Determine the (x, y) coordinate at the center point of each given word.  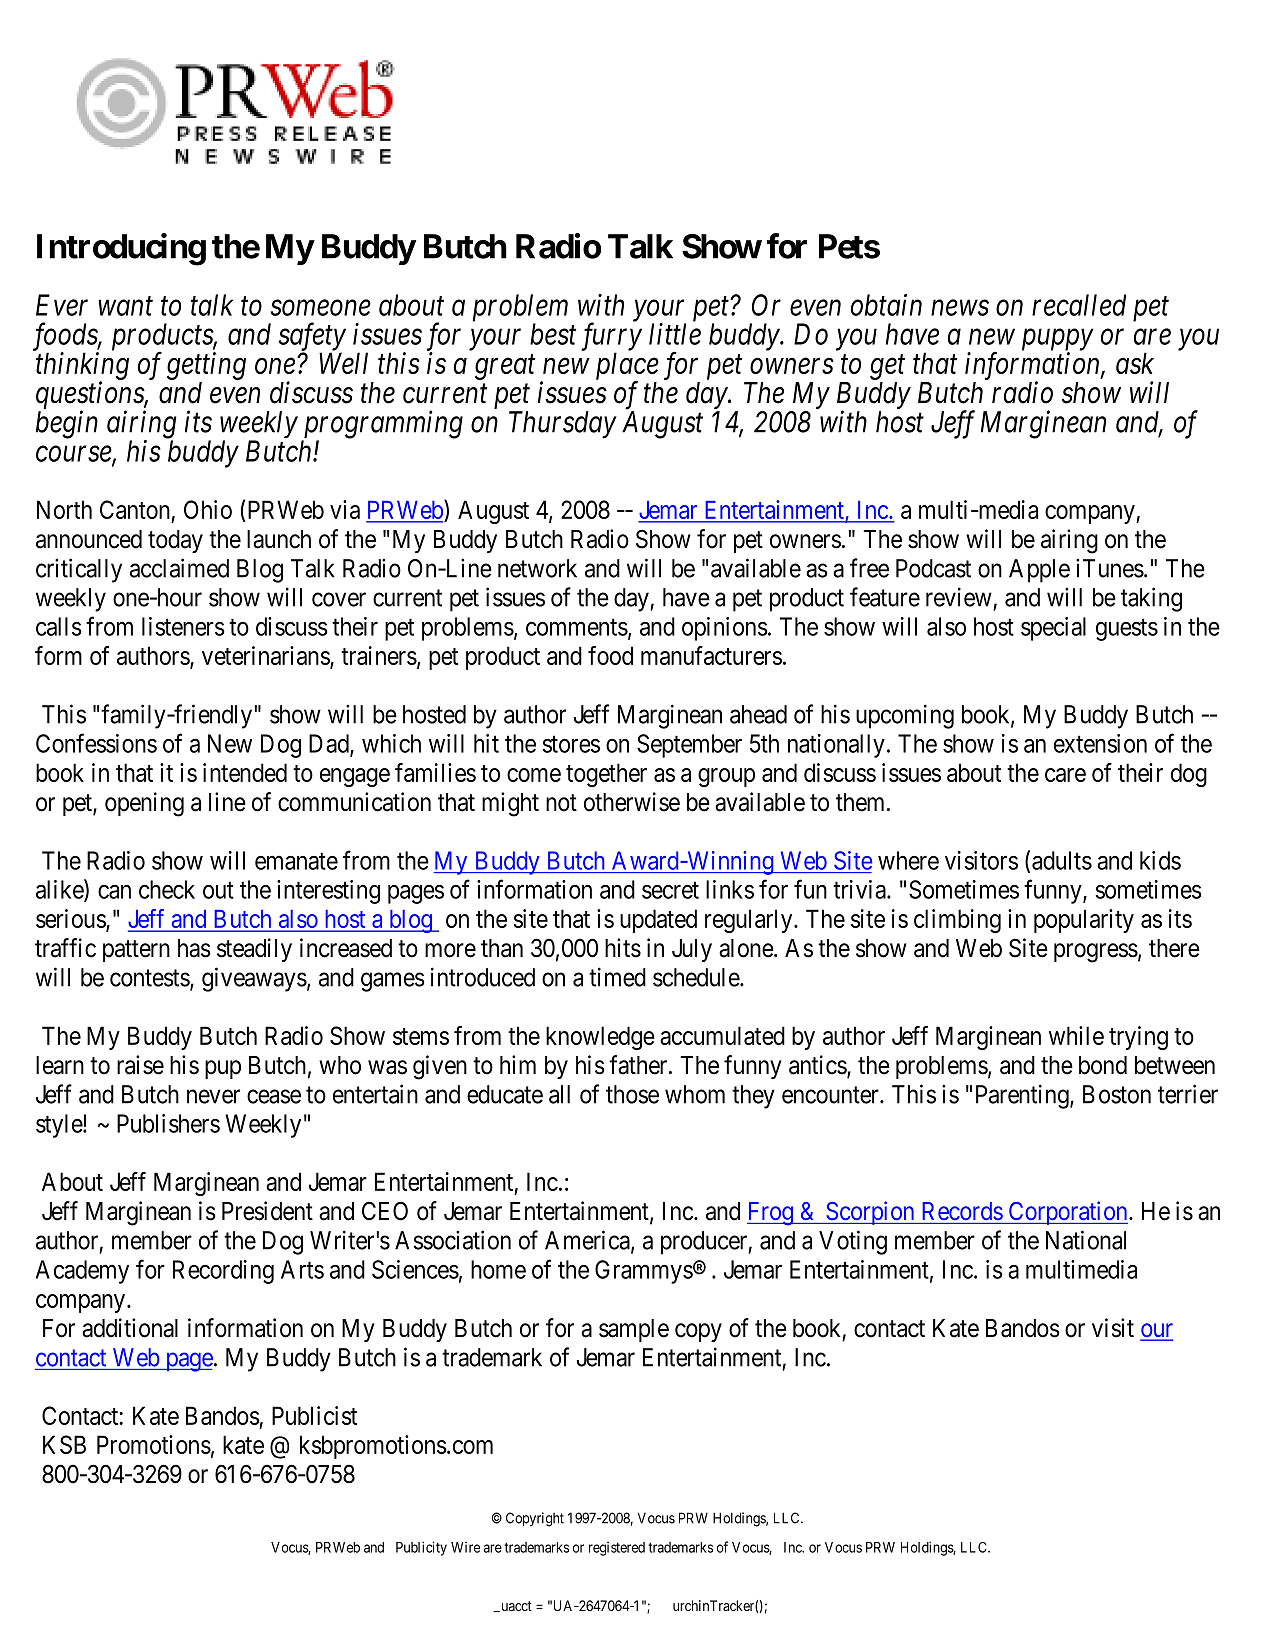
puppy (1057, 341)
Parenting (1023, 1096)
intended (245, 772)
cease (274, 1096)
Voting (853, 1242)
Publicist (314, 1415)
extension (1100, 743)
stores (571, 744)
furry (611, 338)
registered (617, 1549)
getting (206, 366)
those (632, 1094)
